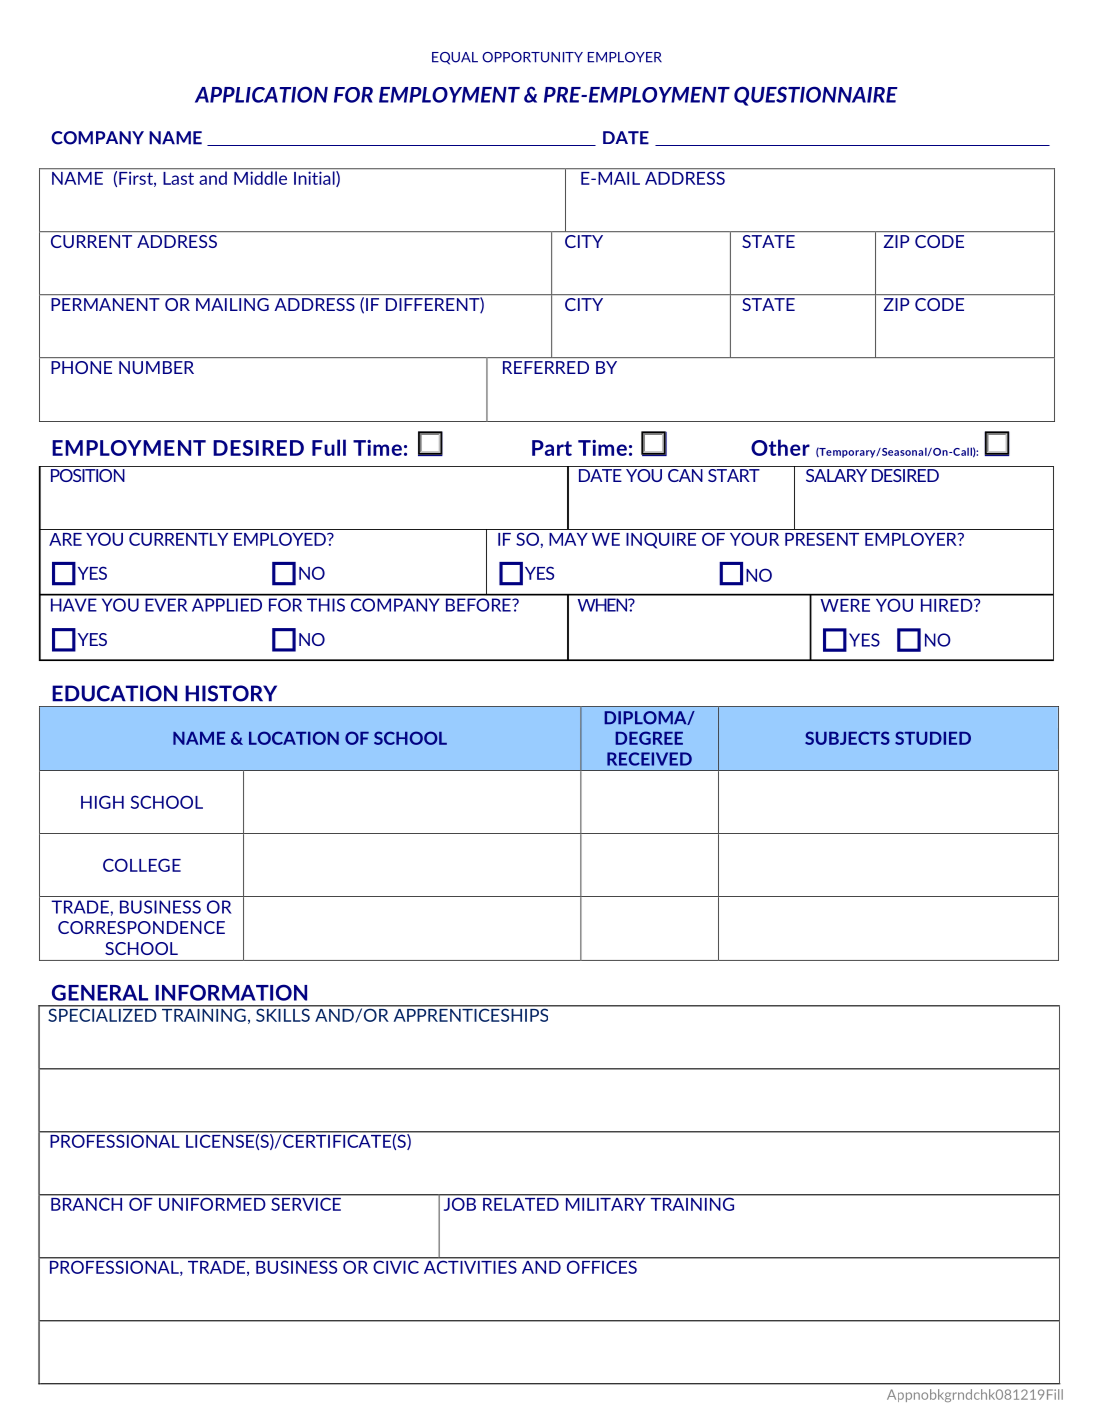 Image resolution: width=1101 pixels, height=1425 pixels. What do you see at coordinates (836, 474) in the page?
I see `SALARY` at bounding box center [836, 474].
